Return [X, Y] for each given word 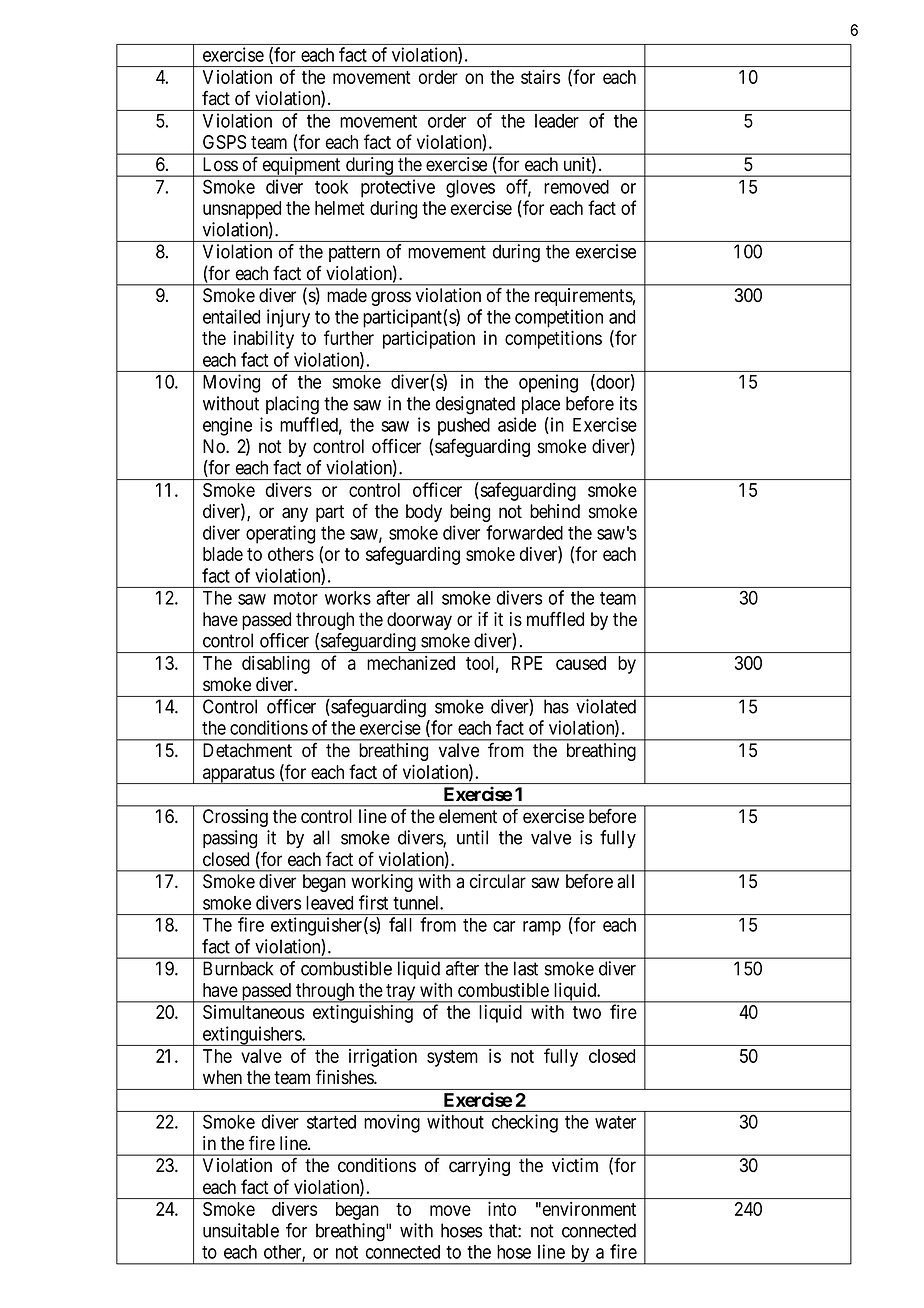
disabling [276, 665]
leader [557, 121]
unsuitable [241, 1230]
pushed [464, 427]
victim [575, 1165]
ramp [542, 928]
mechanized [411, 663]
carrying [479, 1167]
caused [581, 663]
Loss [221, 164]
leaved [329, 903]
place [541, 405]
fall [400, 924]
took [331, 187]
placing [292, 405]
